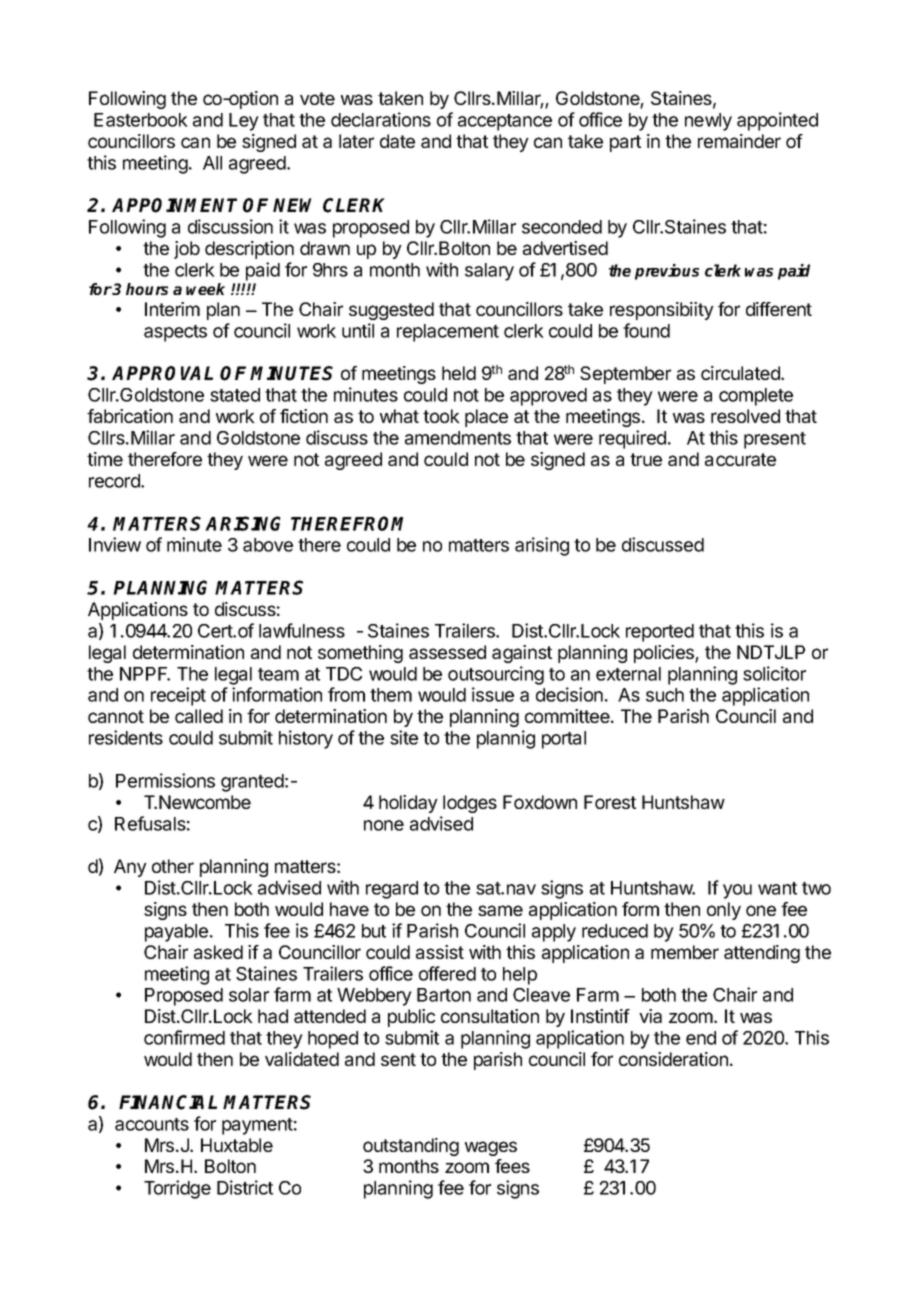 The image size is (924, 1307). I want to click on Permissions, so click(165, 780).
